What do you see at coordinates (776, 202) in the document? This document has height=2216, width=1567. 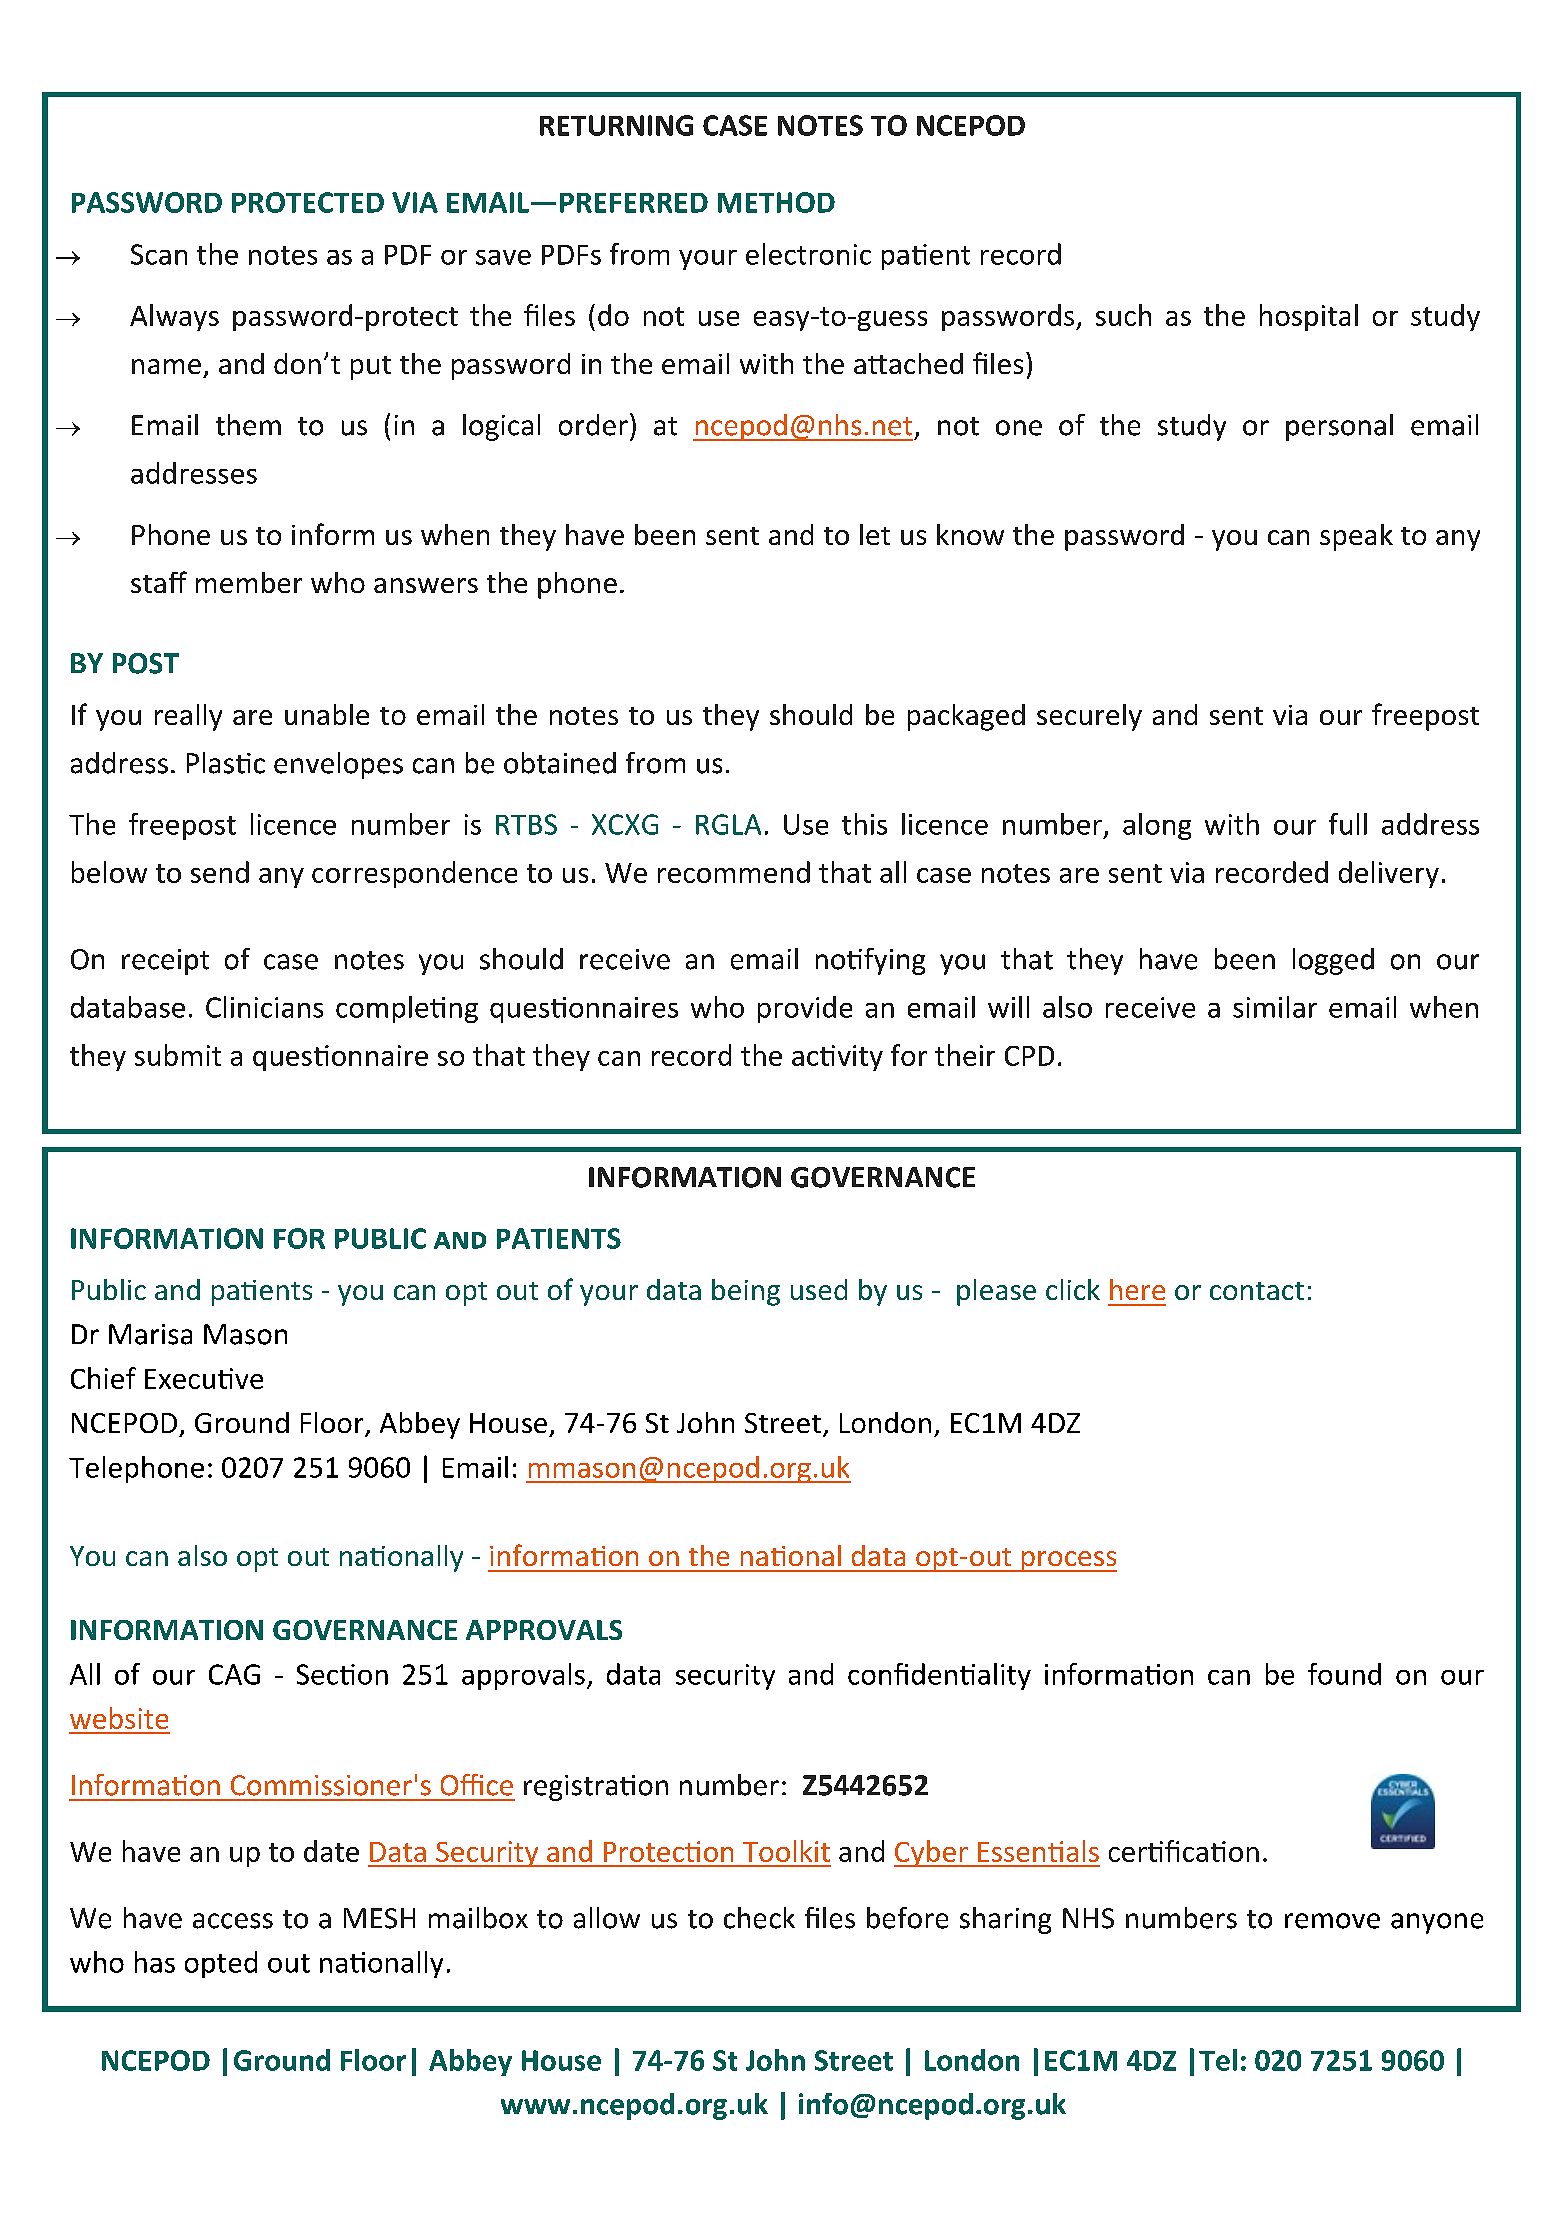 I see `METHOD` at bounding box center [776, 202].
